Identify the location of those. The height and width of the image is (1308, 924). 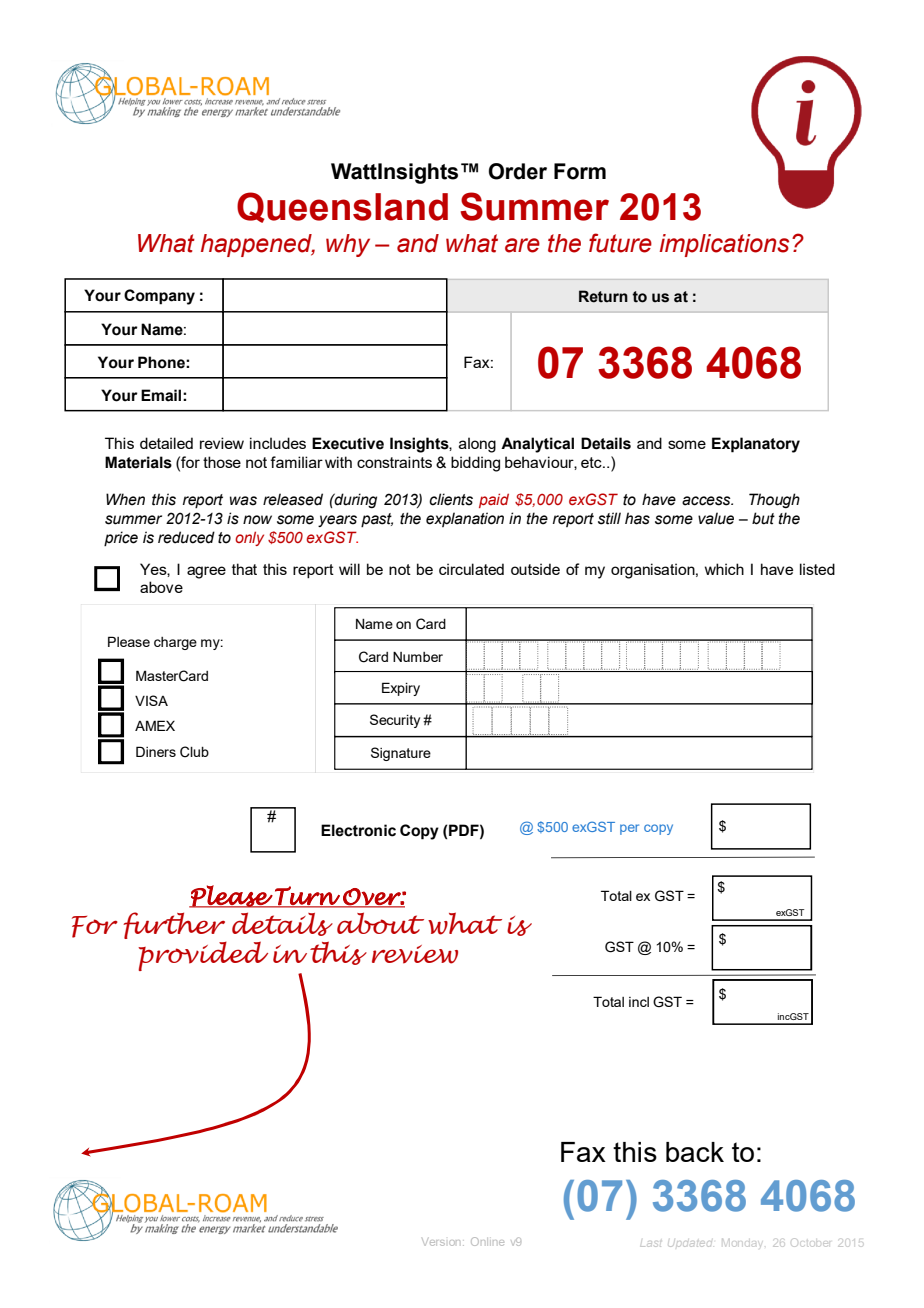
(222, 462).
